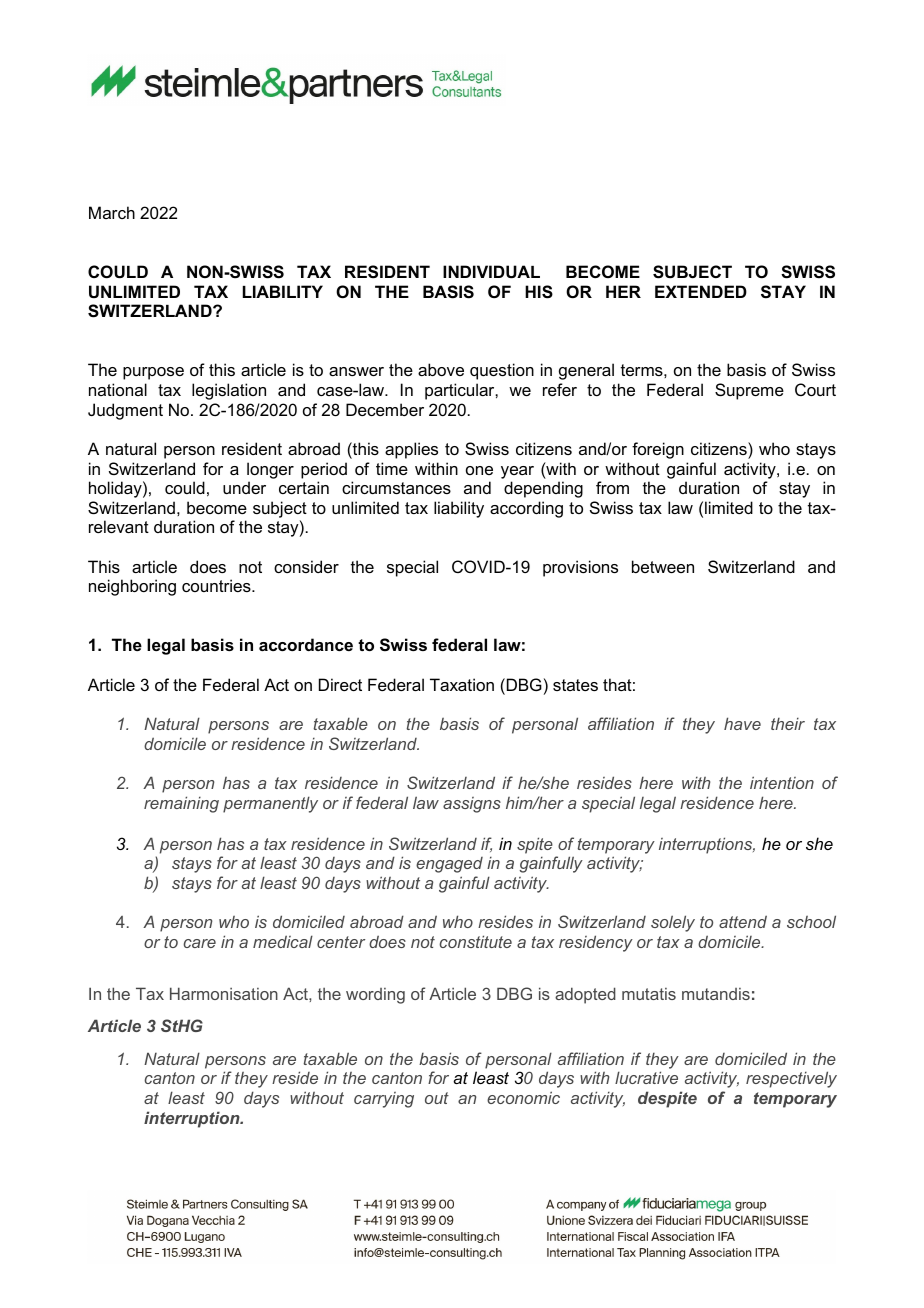 The image size is (924, 1308). Describe the element at coordinates (491, 271) in the screenshot. I see `INDIVIDUAL` at that location.
